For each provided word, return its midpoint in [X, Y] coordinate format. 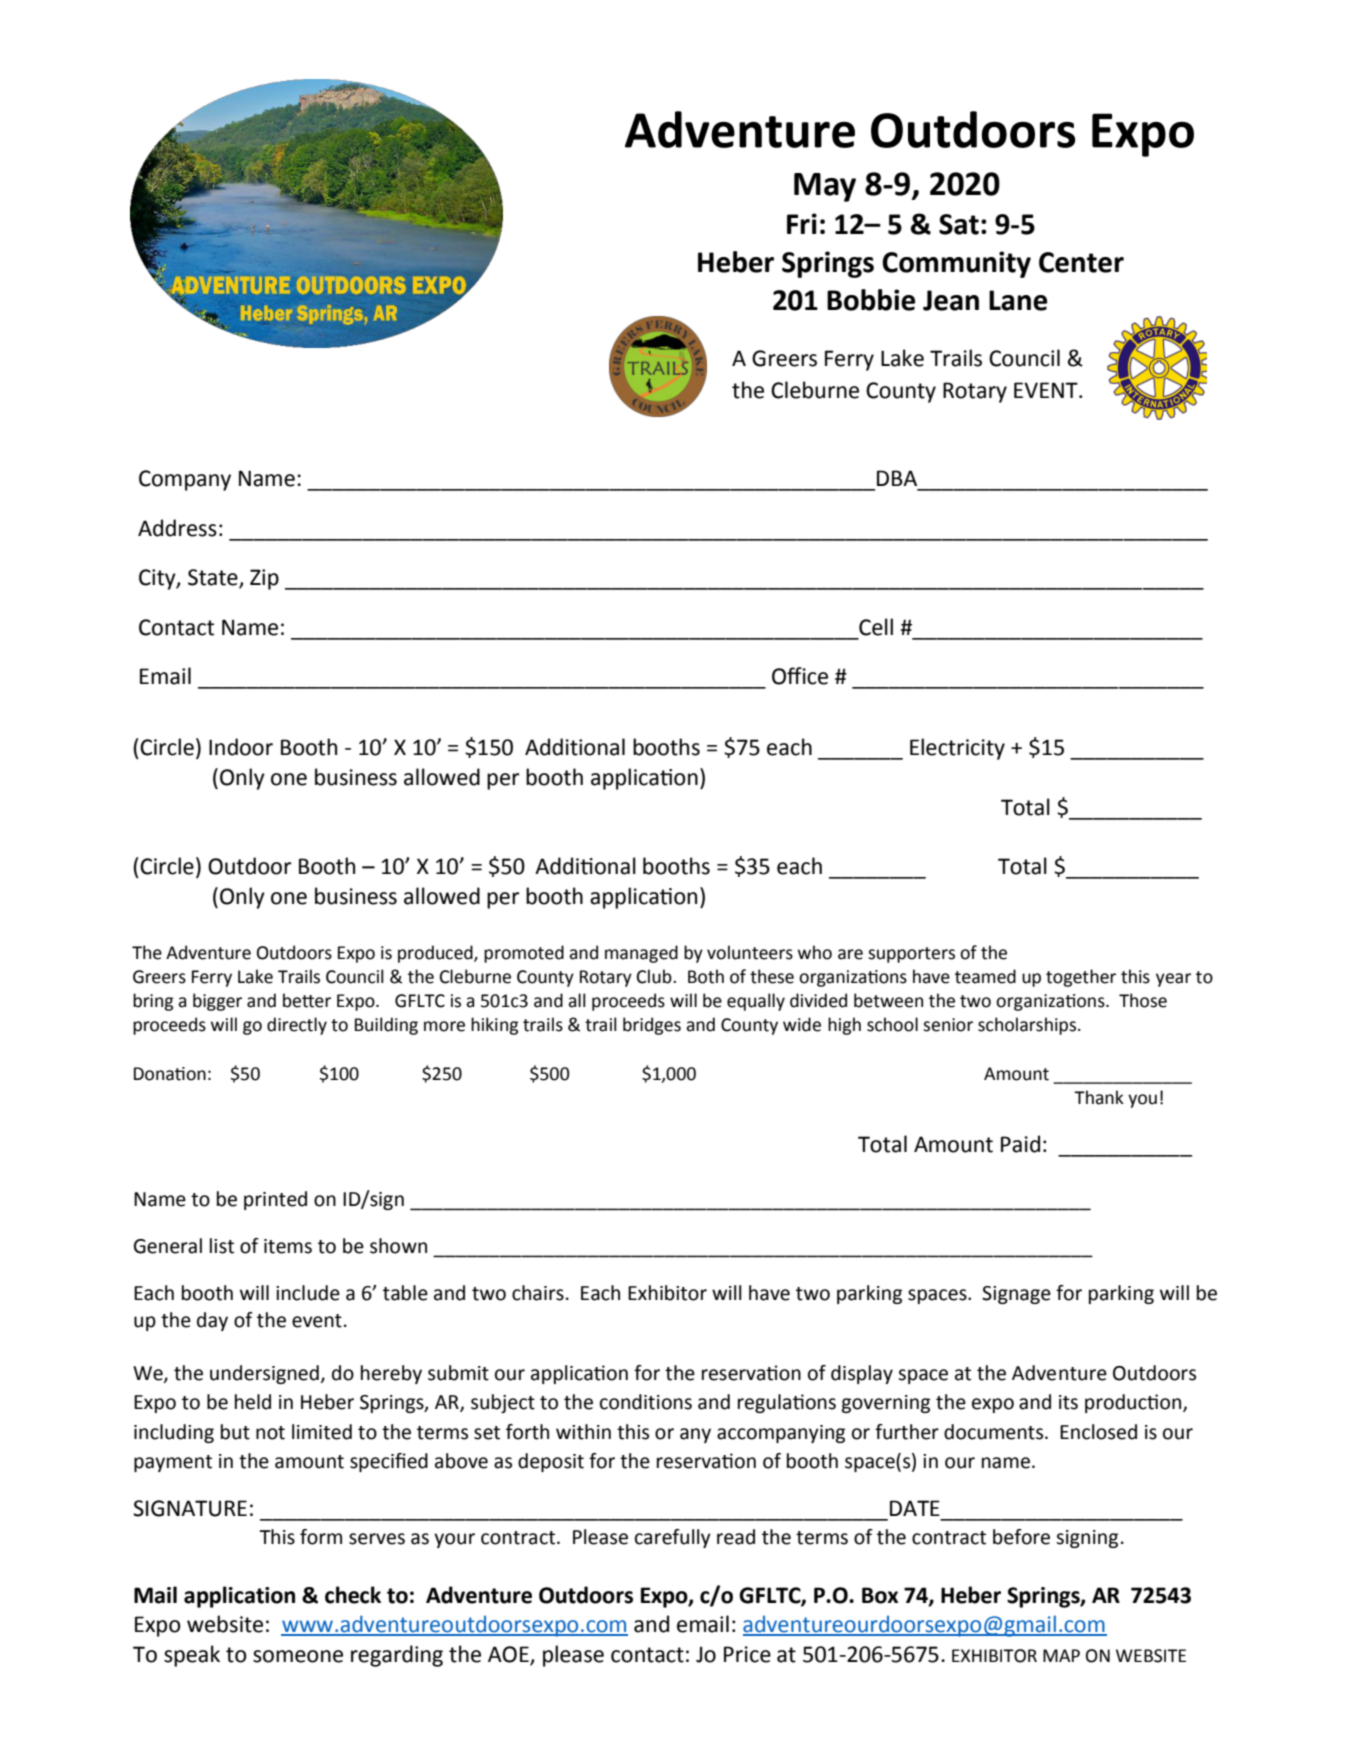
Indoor [241, 747]
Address [177, 528]
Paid [1020, 1144]
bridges [652, 1026]
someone [298, 1656]
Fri [802, 223]
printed [275, 1200]
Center [1081, 262]
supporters [911, 955]
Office [800, 676]
